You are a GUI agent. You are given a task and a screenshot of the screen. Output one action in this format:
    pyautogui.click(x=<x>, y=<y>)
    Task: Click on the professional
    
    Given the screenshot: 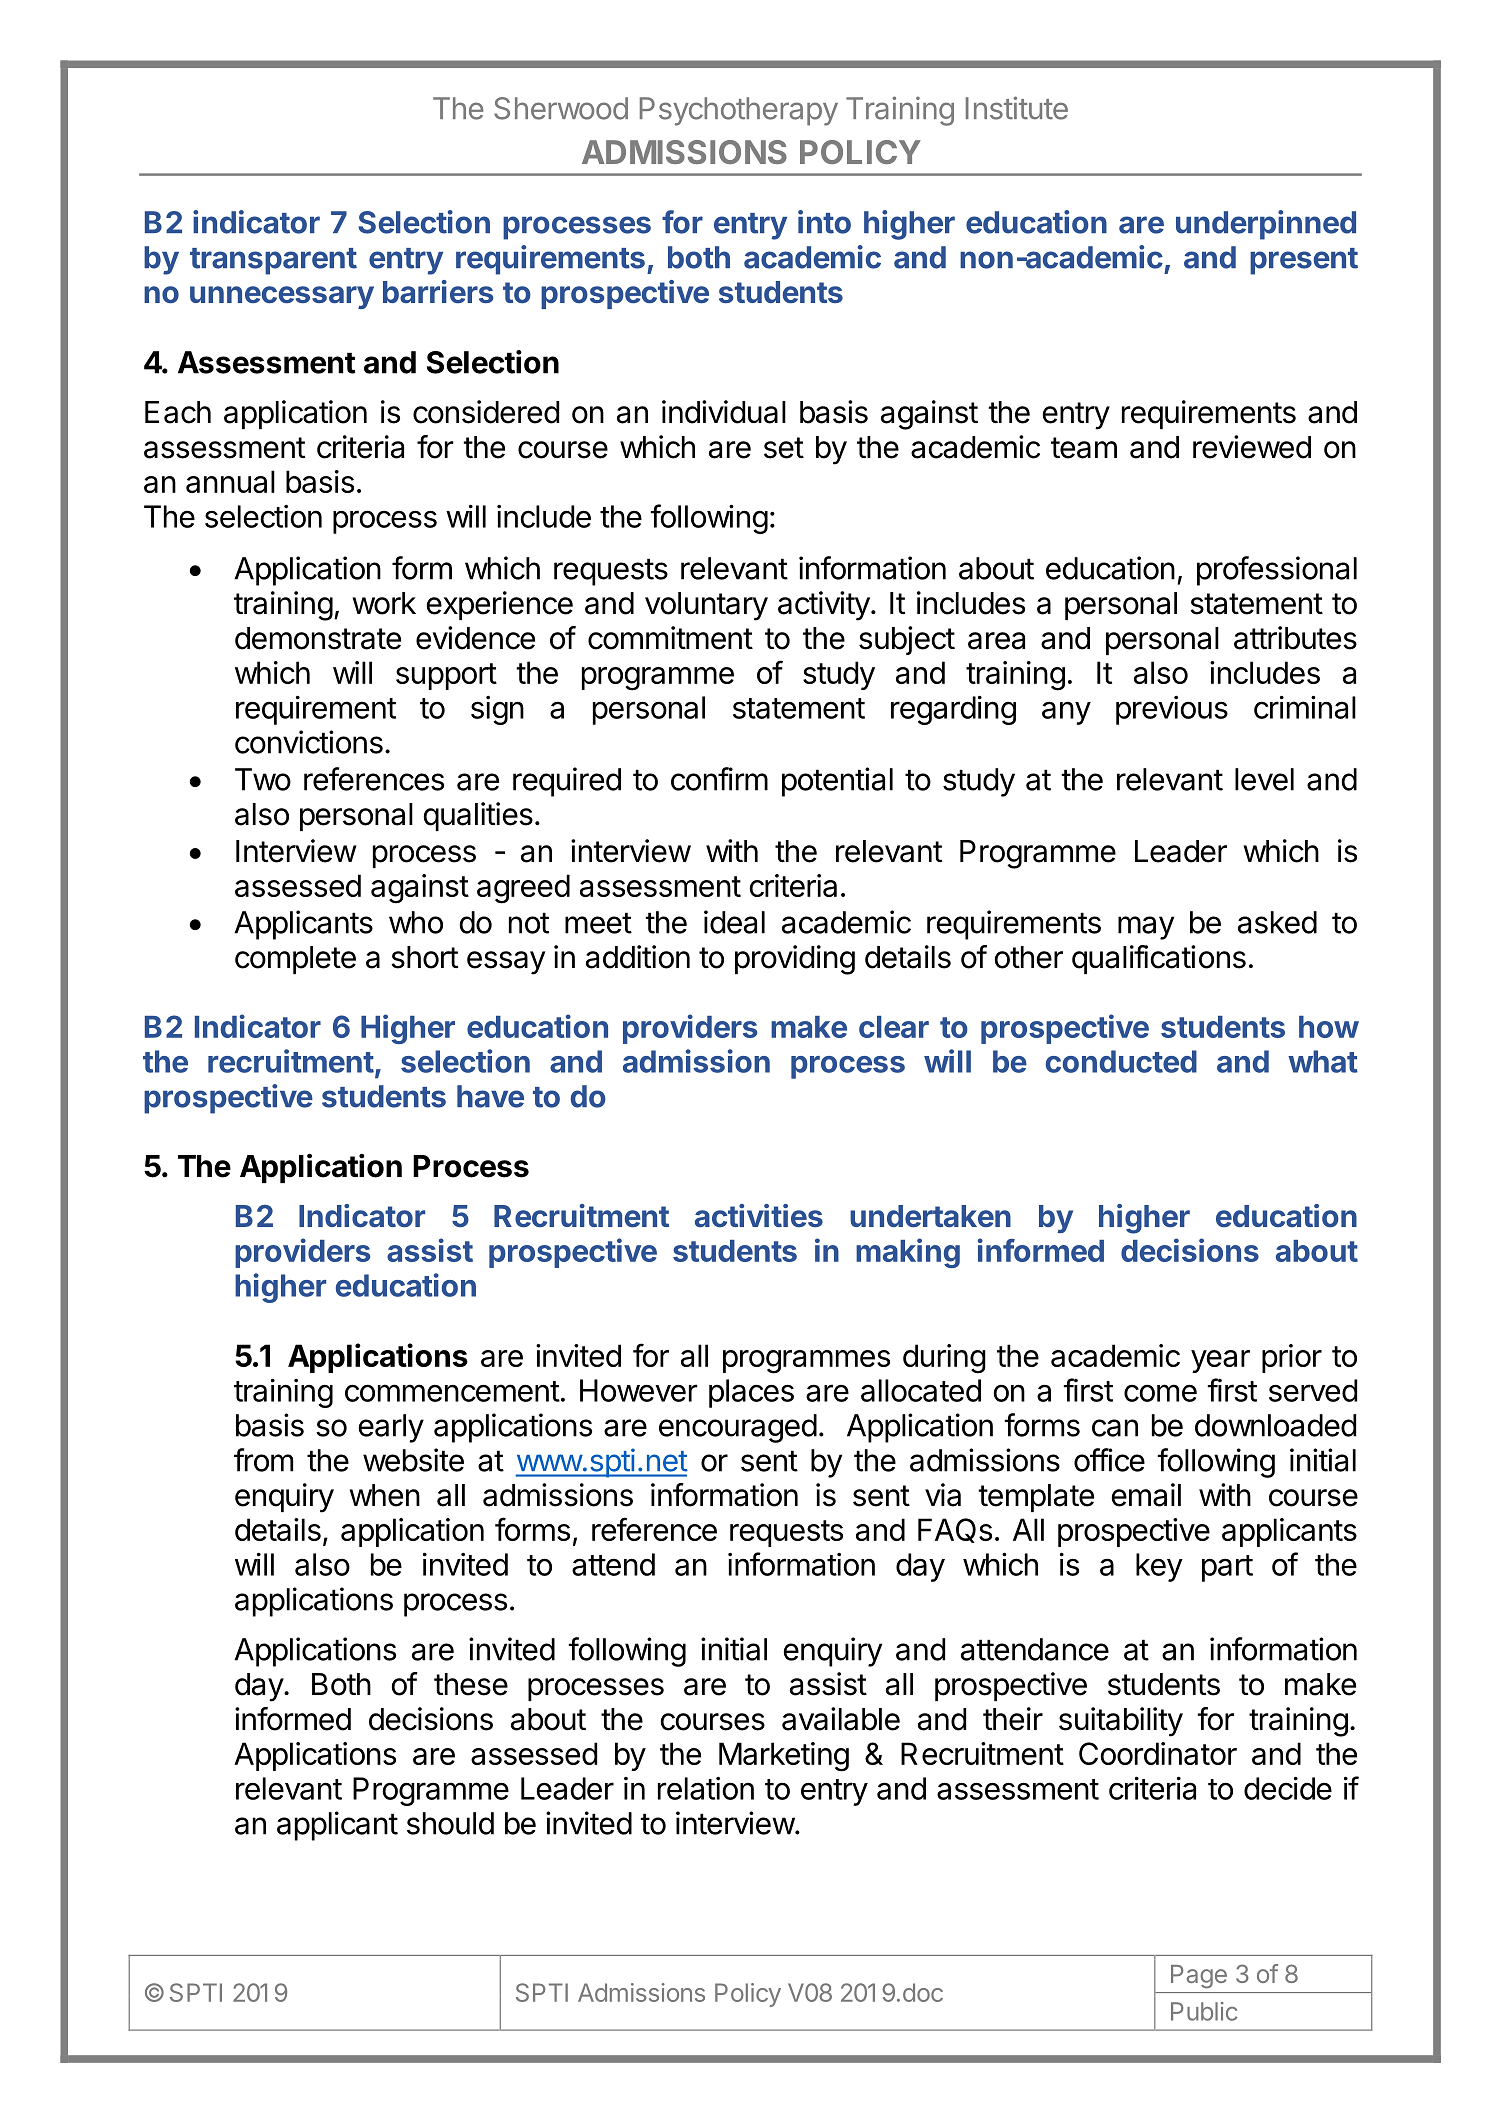 What is the action you would take?
    pyautogui.click(x=1277, y=571)
